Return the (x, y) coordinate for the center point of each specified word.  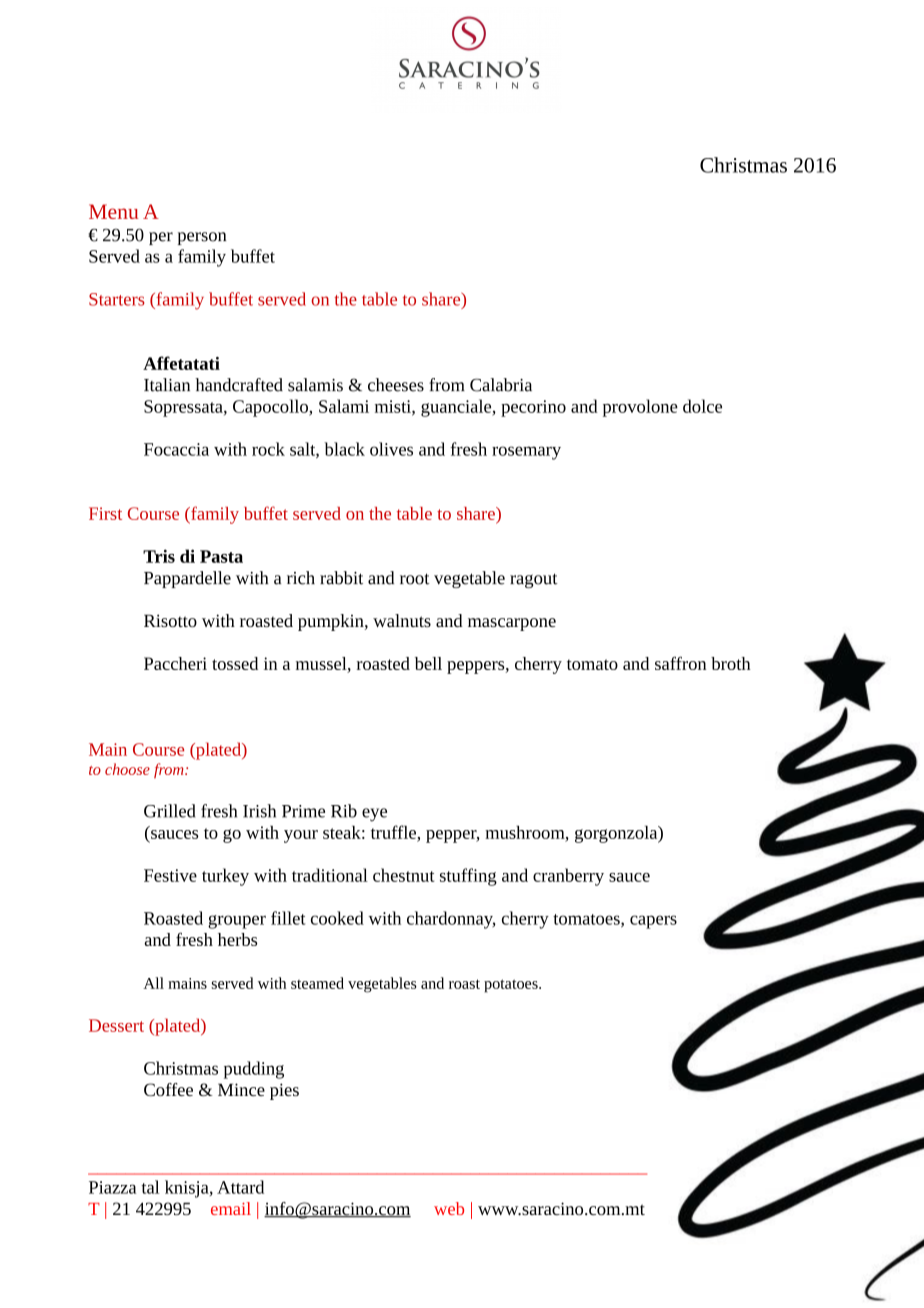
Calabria (501, 385)
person (202, 238)
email (231, 1208)
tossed (235, 663)
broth (731, 663)
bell (428, 663)
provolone (640, 408)
